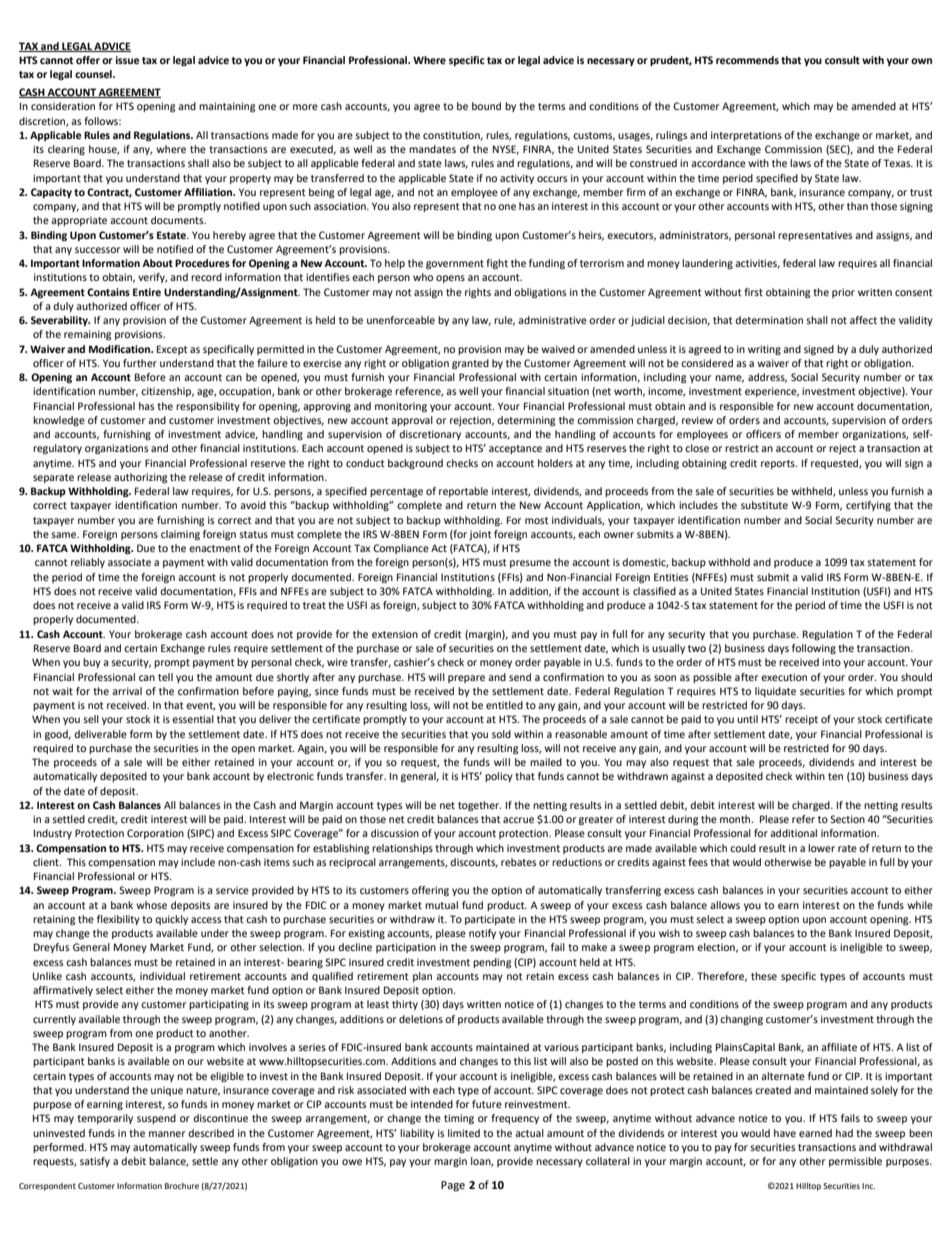 The height and width of the screenshot is (1233, 952). Describe the element at coordinates (165, 677) in the screenshot. I see `tell` at that location.
